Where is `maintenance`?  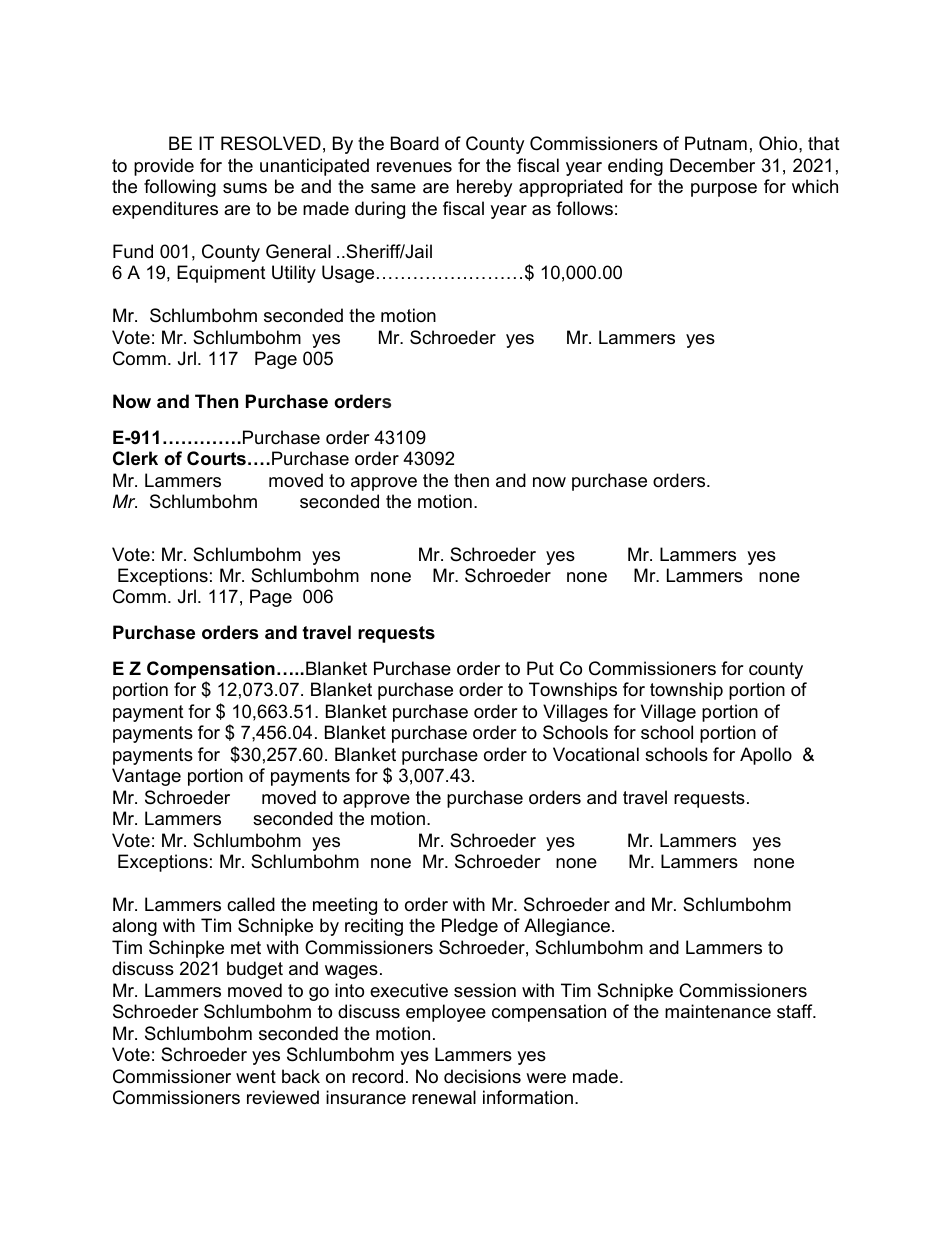 maintenance is located at coordinates (718, 1011).
